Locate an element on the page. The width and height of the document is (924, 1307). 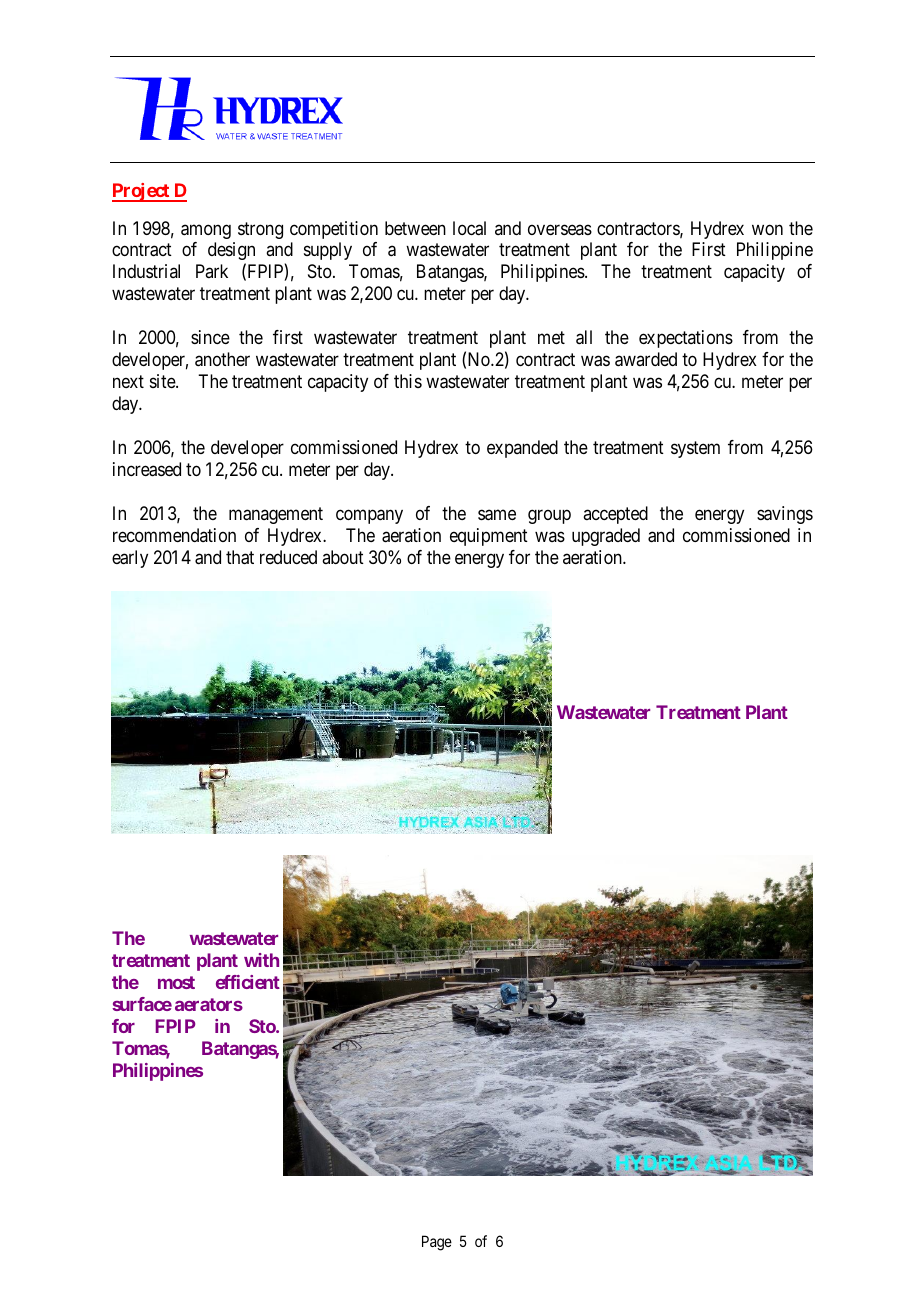
upgraded is located at coordinates (606, 537).
